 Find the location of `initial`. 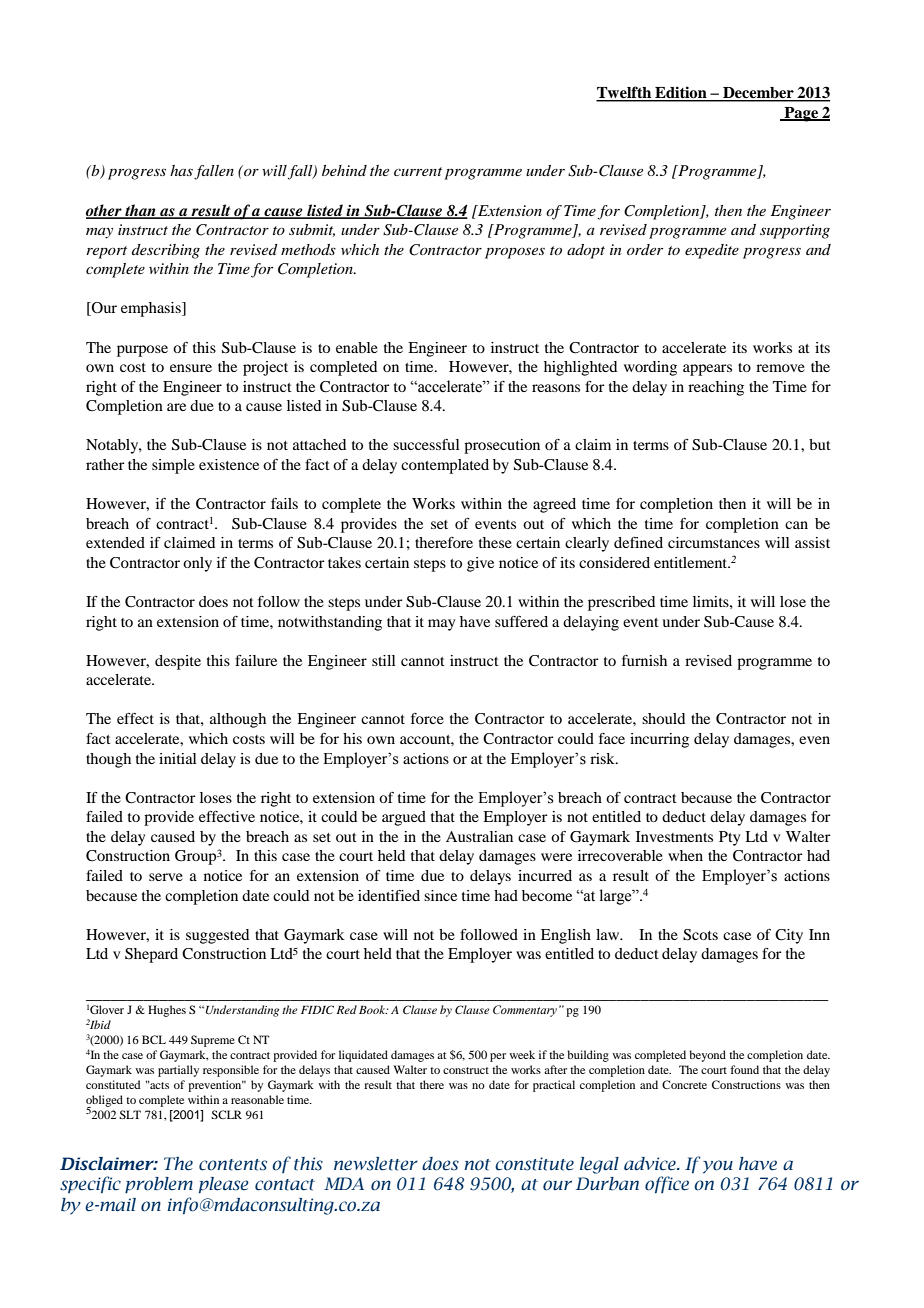

initial is located at coordinates (178, 758).
